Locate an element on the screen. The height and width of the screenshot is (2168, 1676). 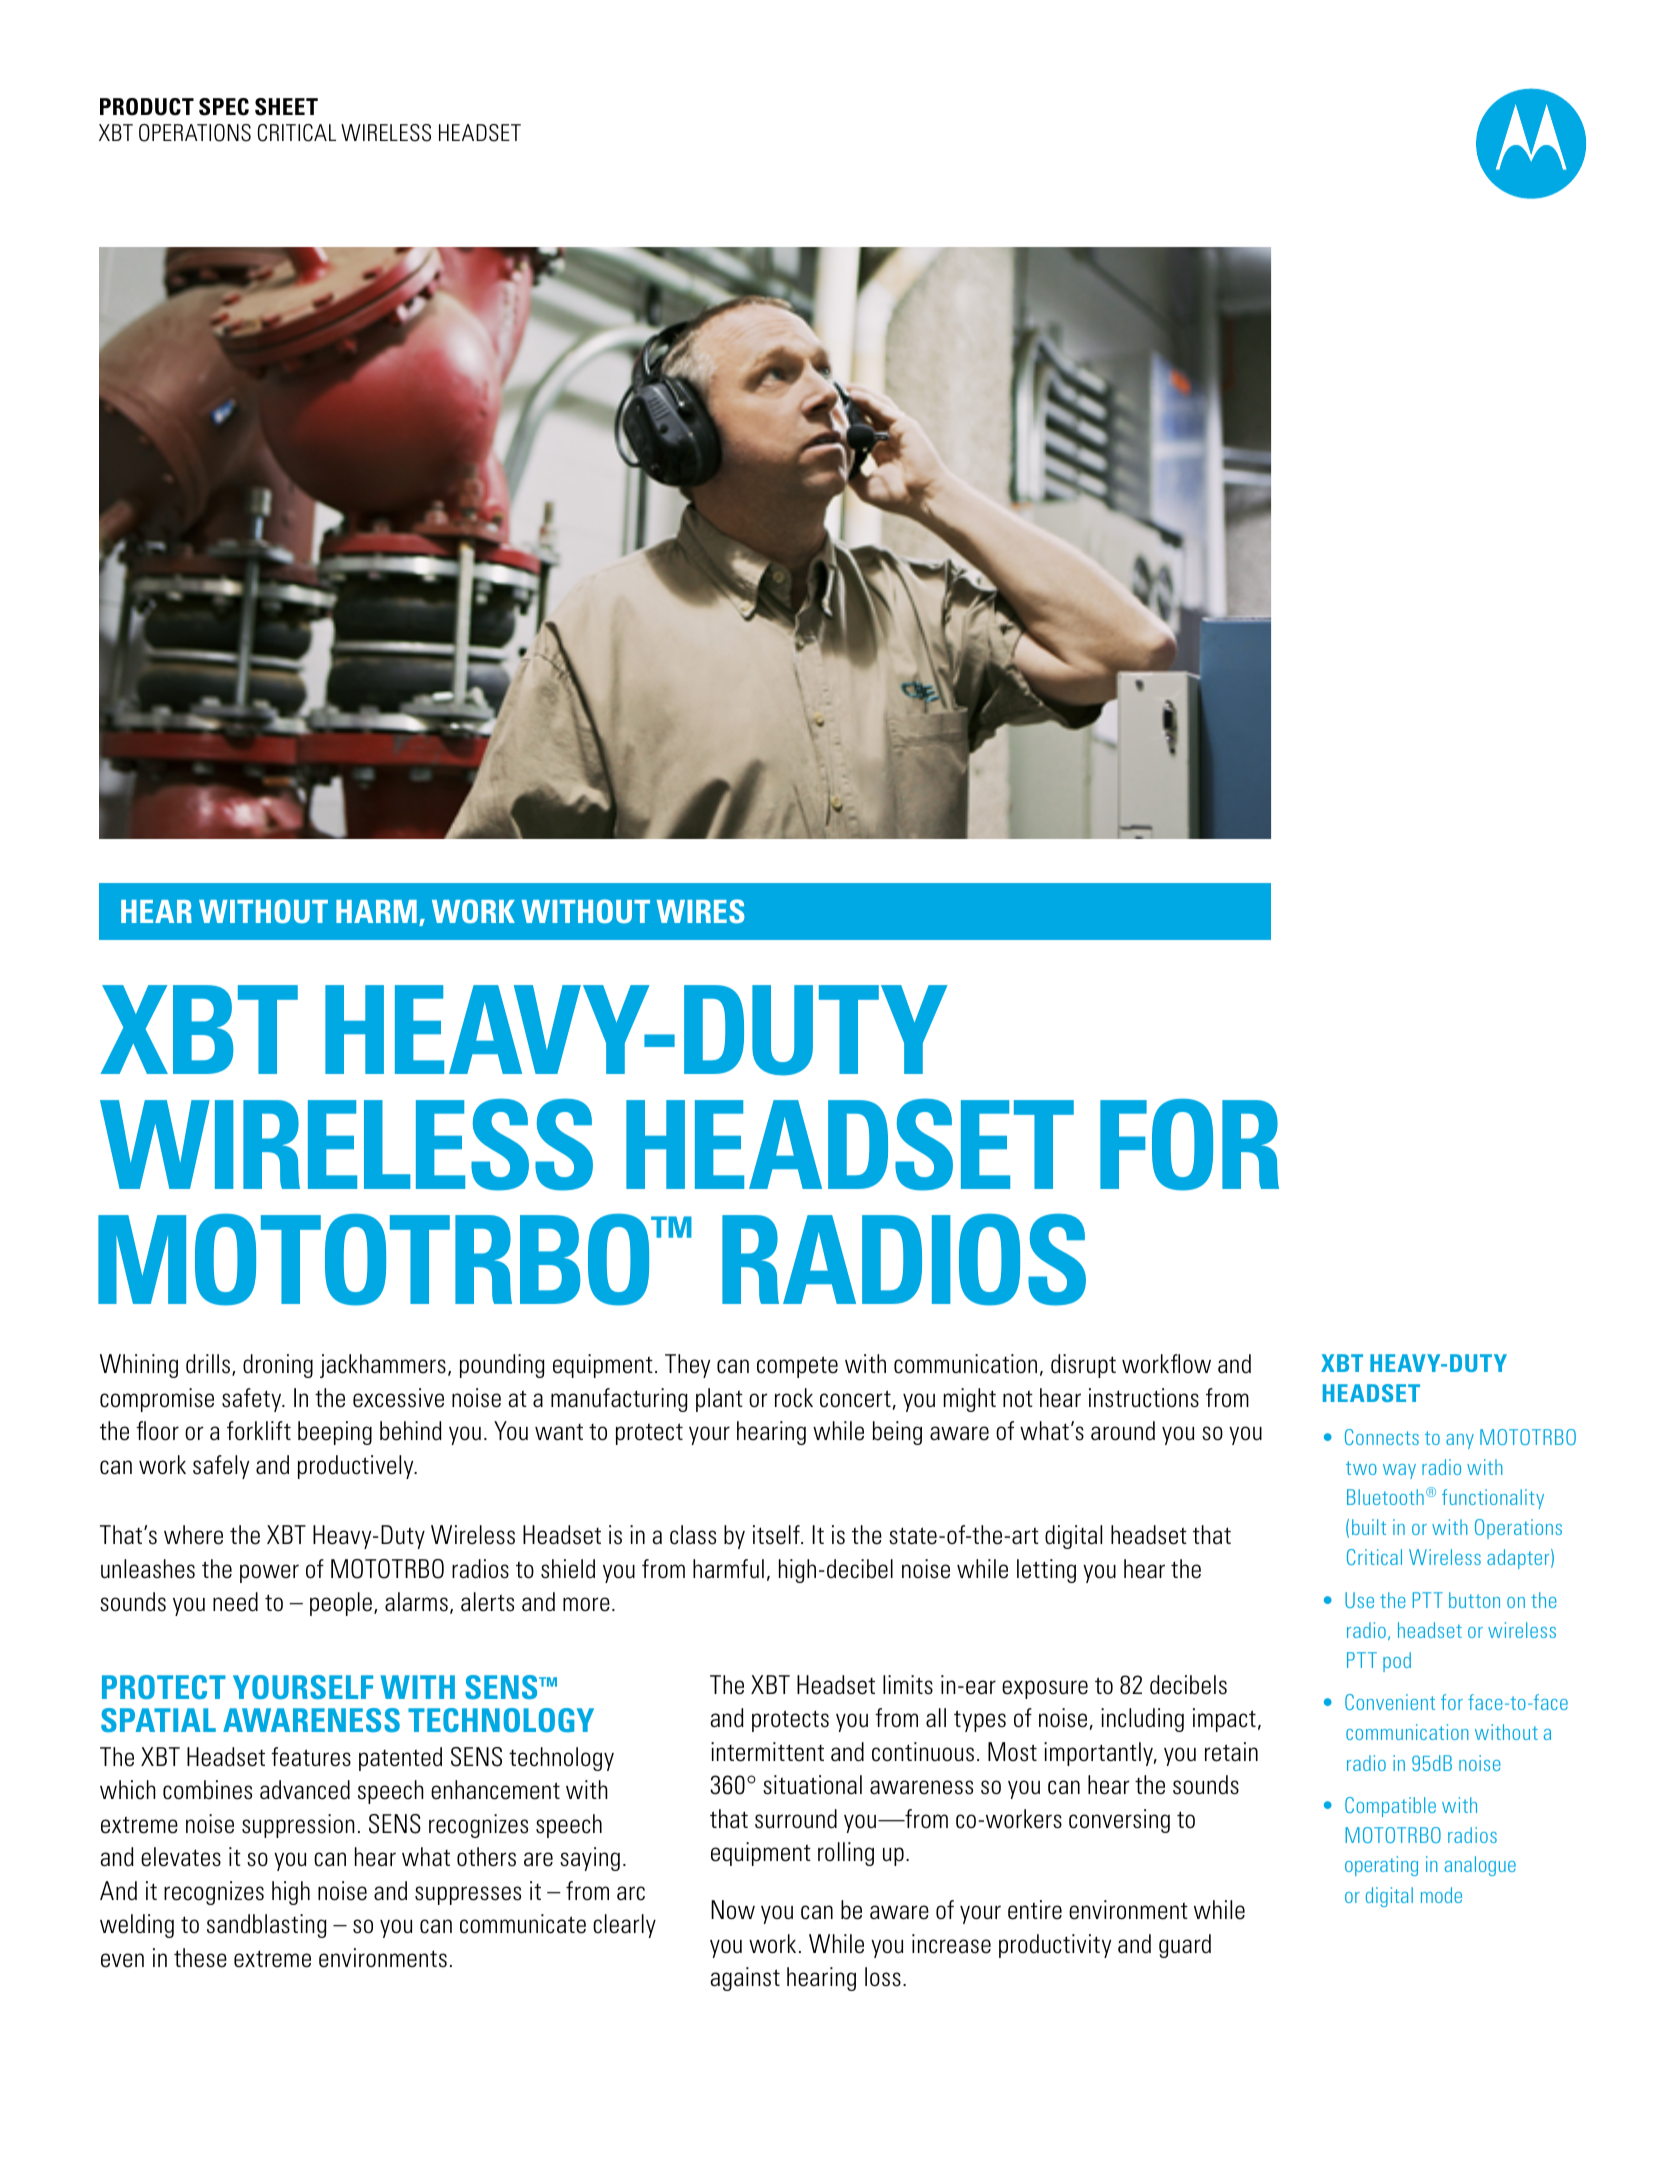
disrupt is located at coordinates (1083, 1366).
